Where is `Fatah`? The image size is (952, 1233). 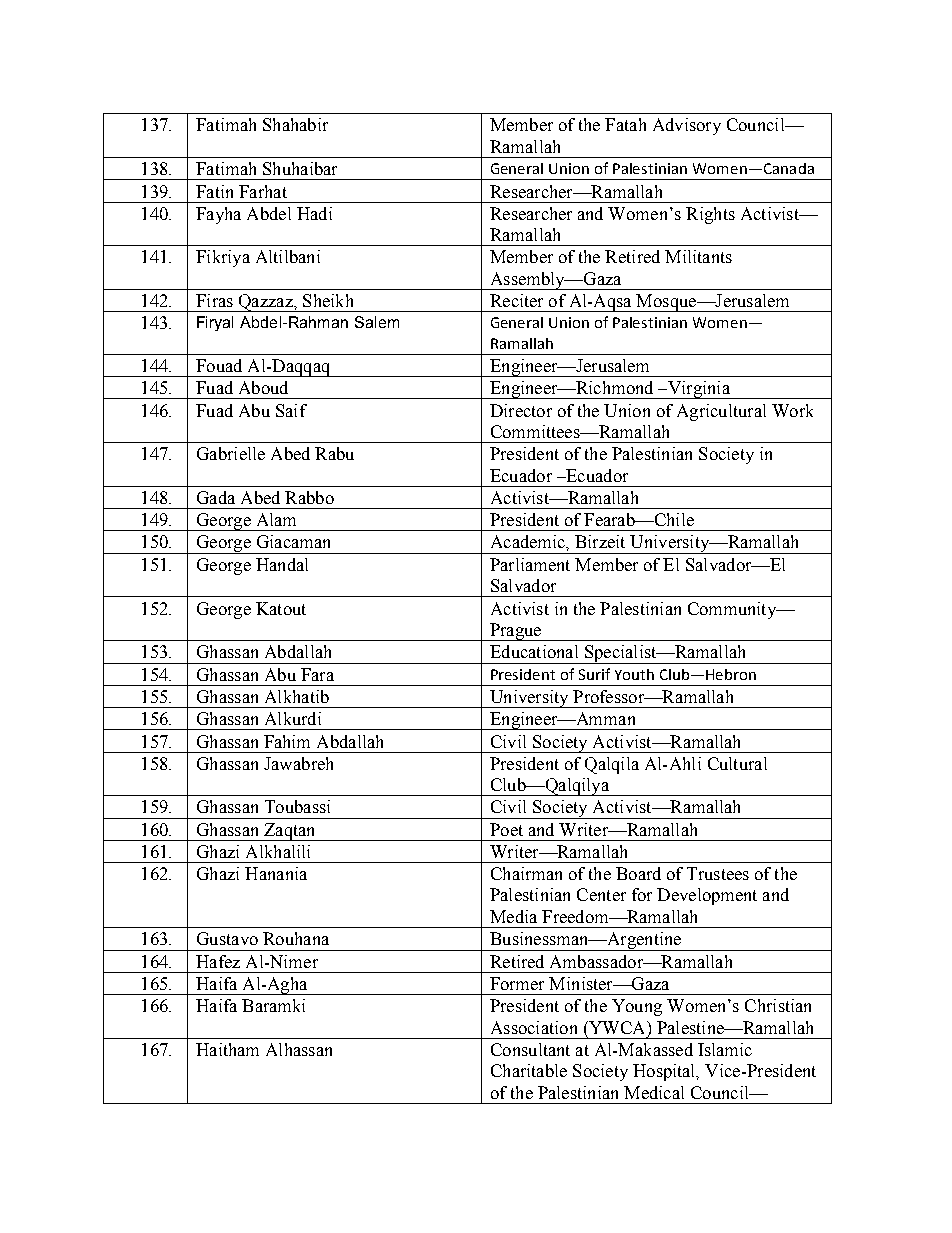 Fatah is located at coordinates (625, 124).
